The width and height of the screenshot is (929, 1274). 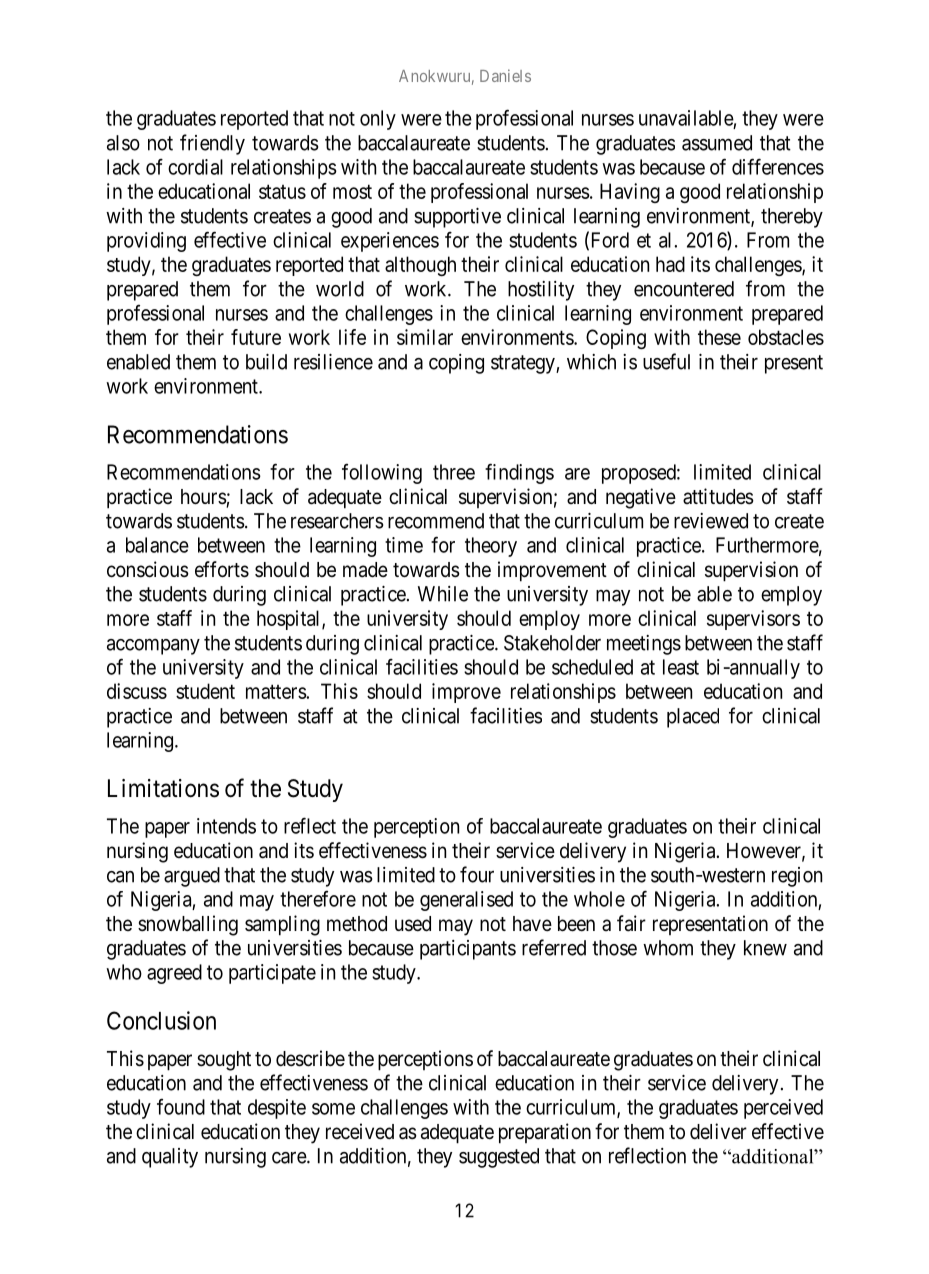 I want to click on matters, so click(x=276, y=691).
